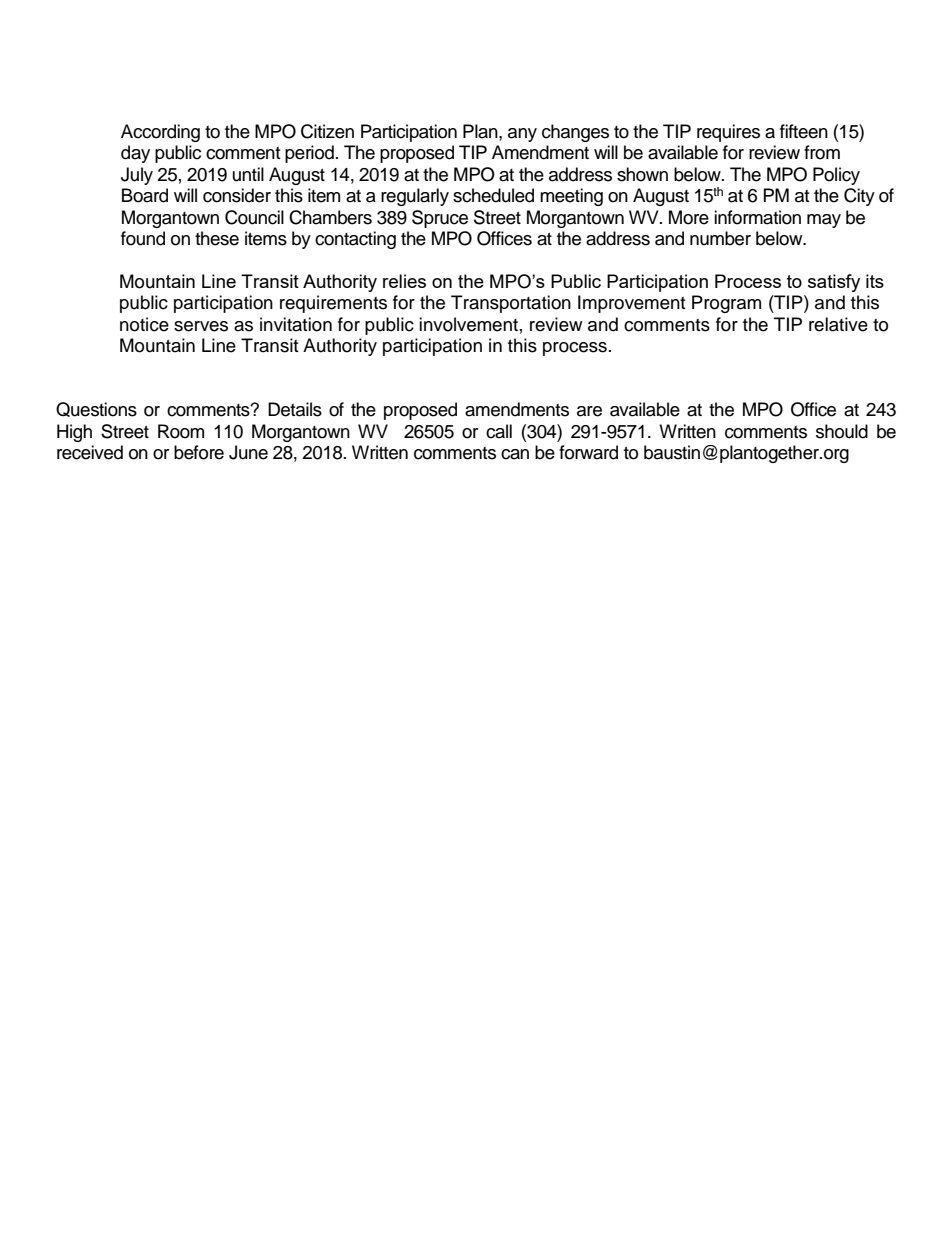 The image size is (952, 1233). I want to click on According, so click(160, 133).
